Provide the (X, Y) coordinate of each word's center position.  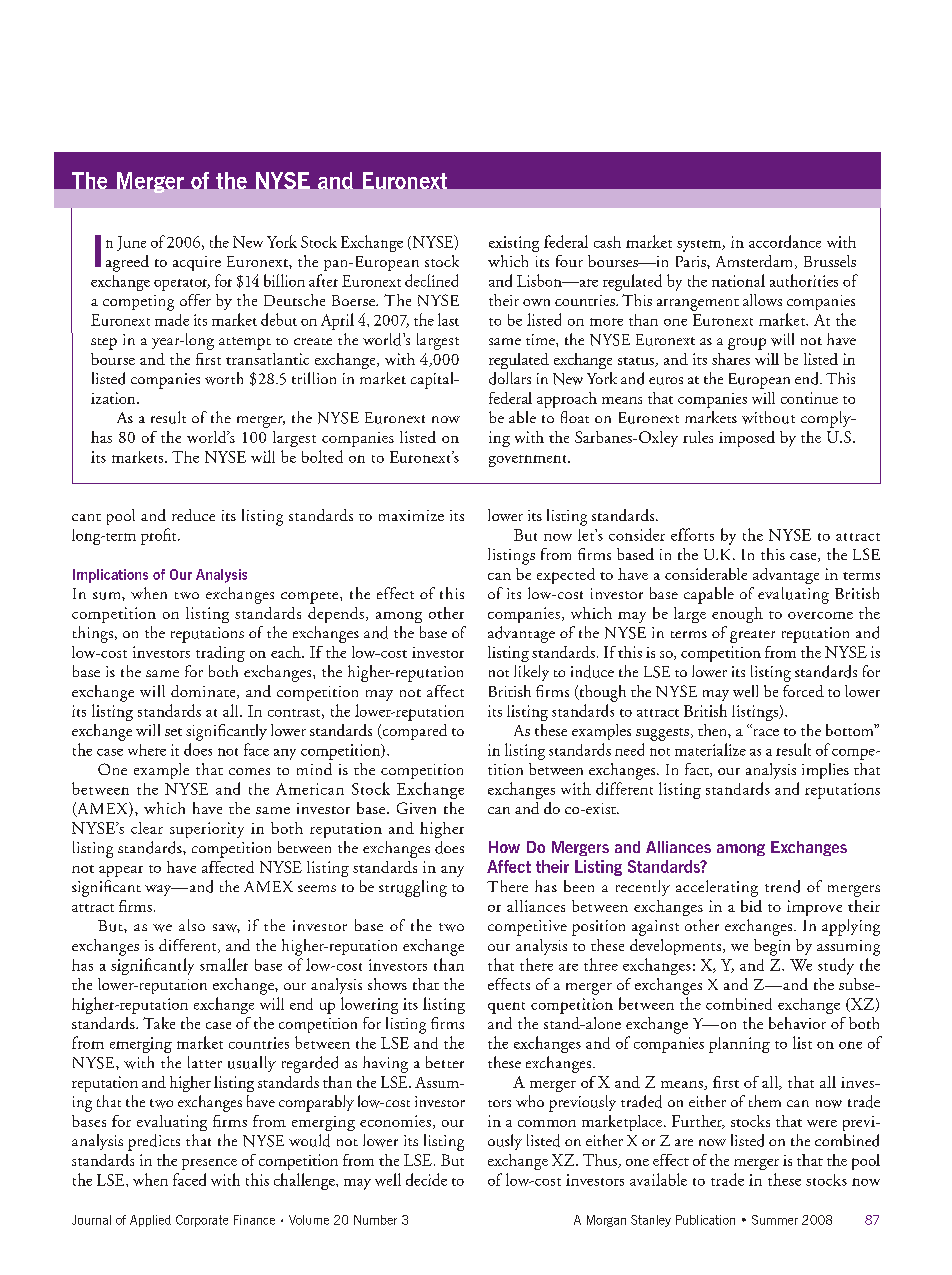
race (765, 731)
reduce (193, 515)
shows (387, 984)
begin (772, 947)
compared (413, 732)
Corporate (202, 1221)
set (173, 732)
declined (431, 280)
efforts (692, 534)
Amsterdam (756, 262)
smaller (224, 964)
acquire (197, 263)
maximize (411, 515)
